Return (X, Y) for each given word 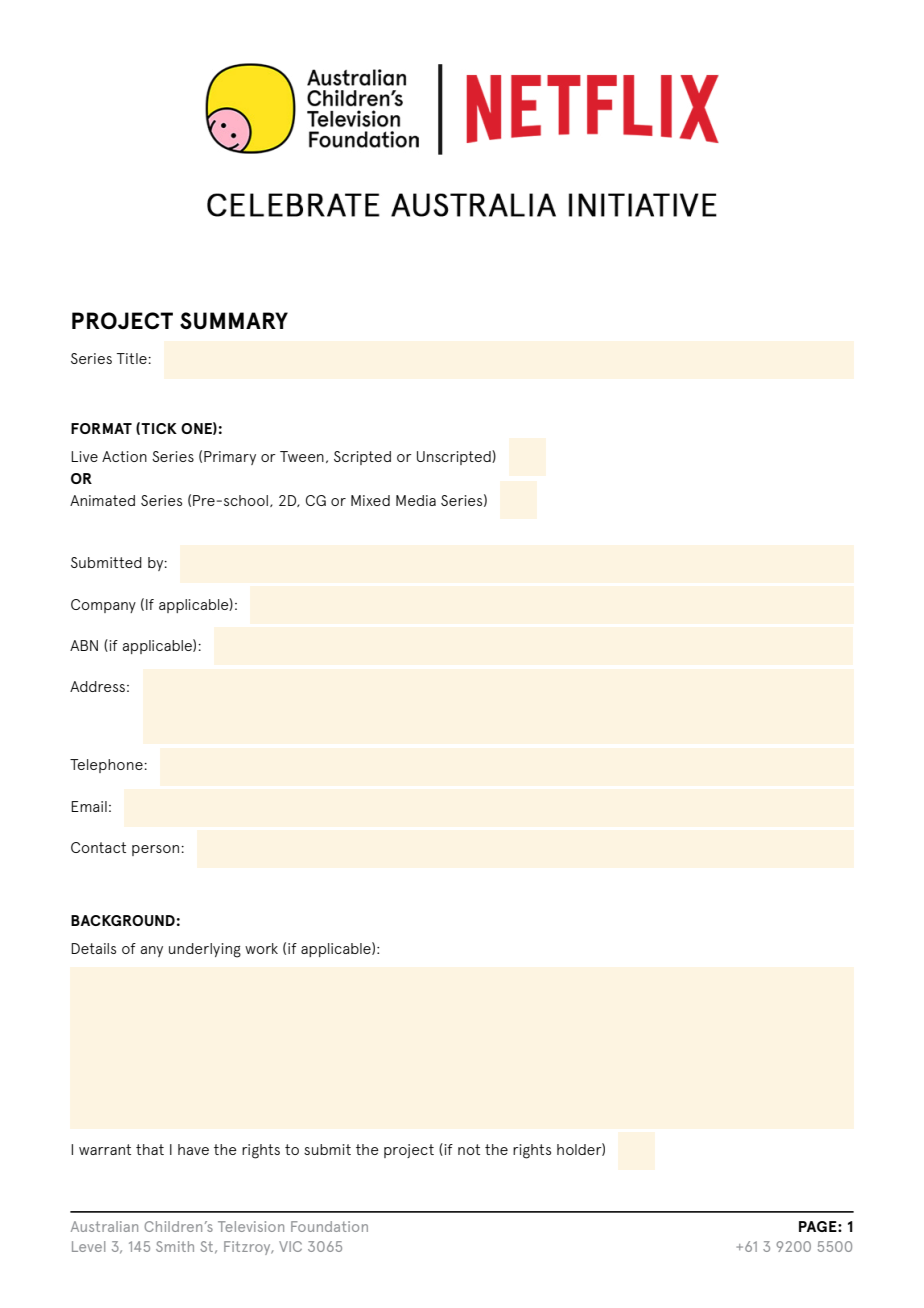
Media (416, 500)
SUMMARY (234, 320)
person (155, 850)
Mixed (370, 500)
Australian (104, 1226)
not (469, 1149)
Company (103, 606)
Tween (302, 456)
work (261, 948)
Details (93, 948)
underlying (205, 950)
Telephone (107, 766)
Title (133, 358)
